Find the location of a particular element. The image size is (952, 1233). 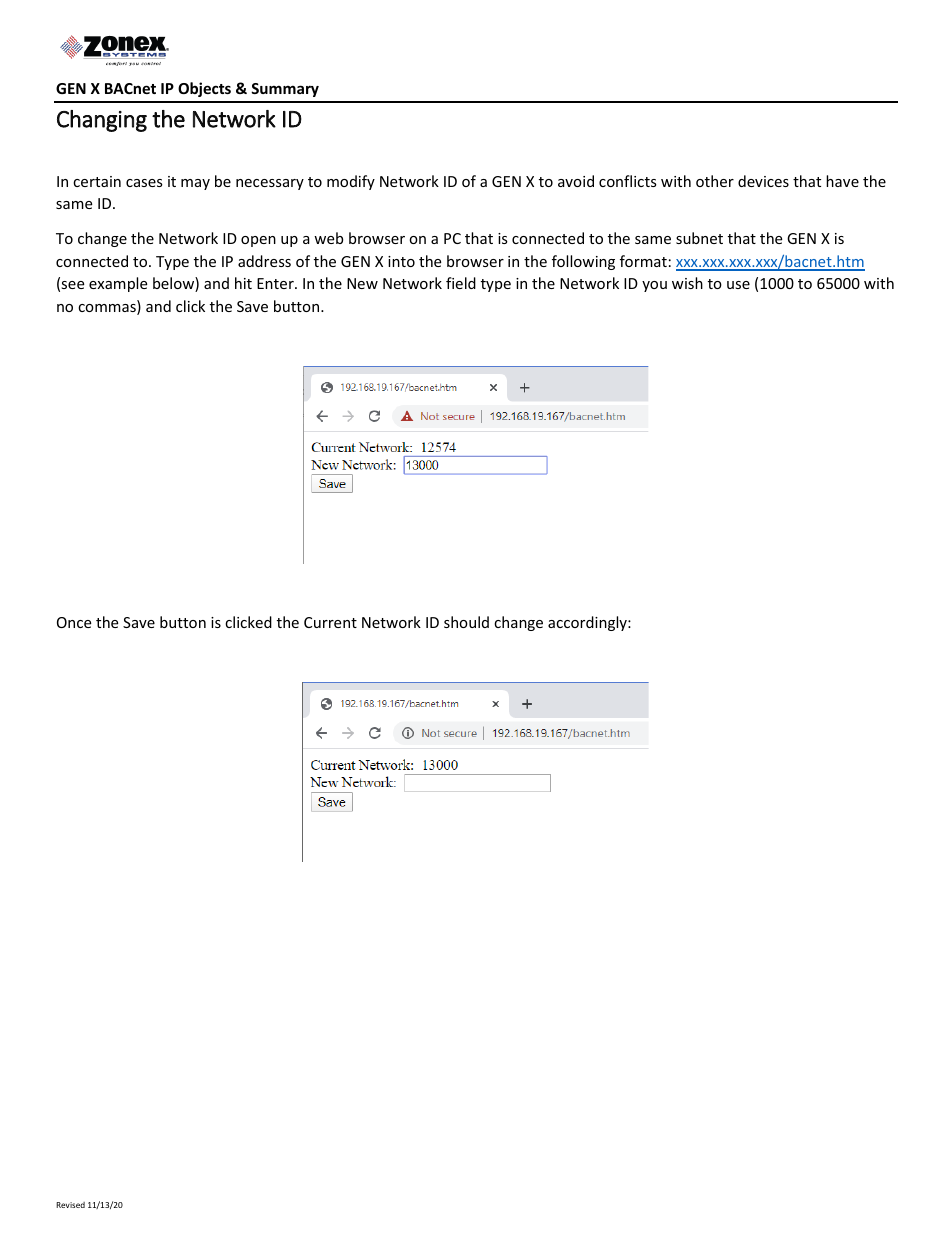

devices is located at coordinates (763, 181).
